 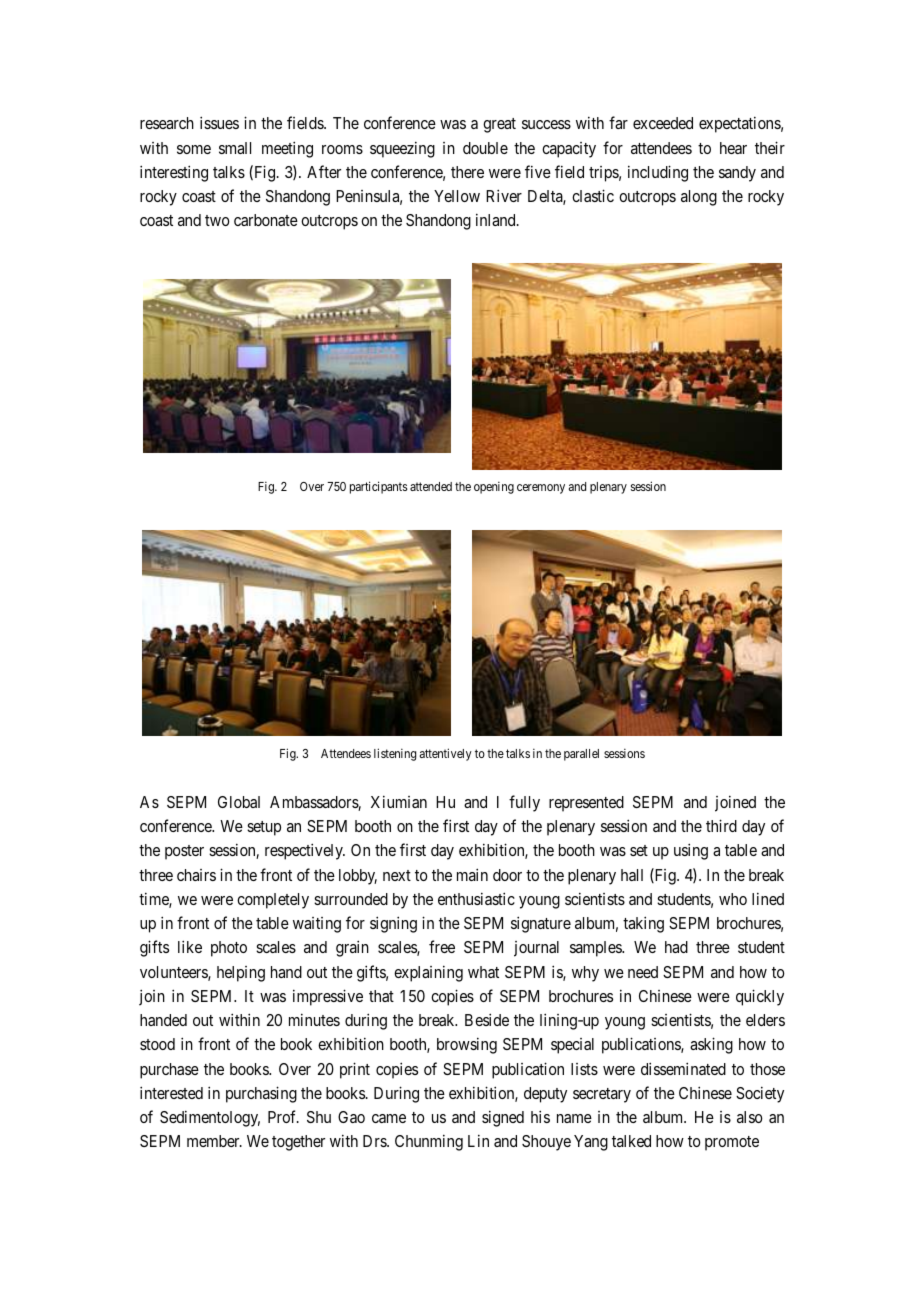 I want to click on attentively, so click(x=446, y=754).
